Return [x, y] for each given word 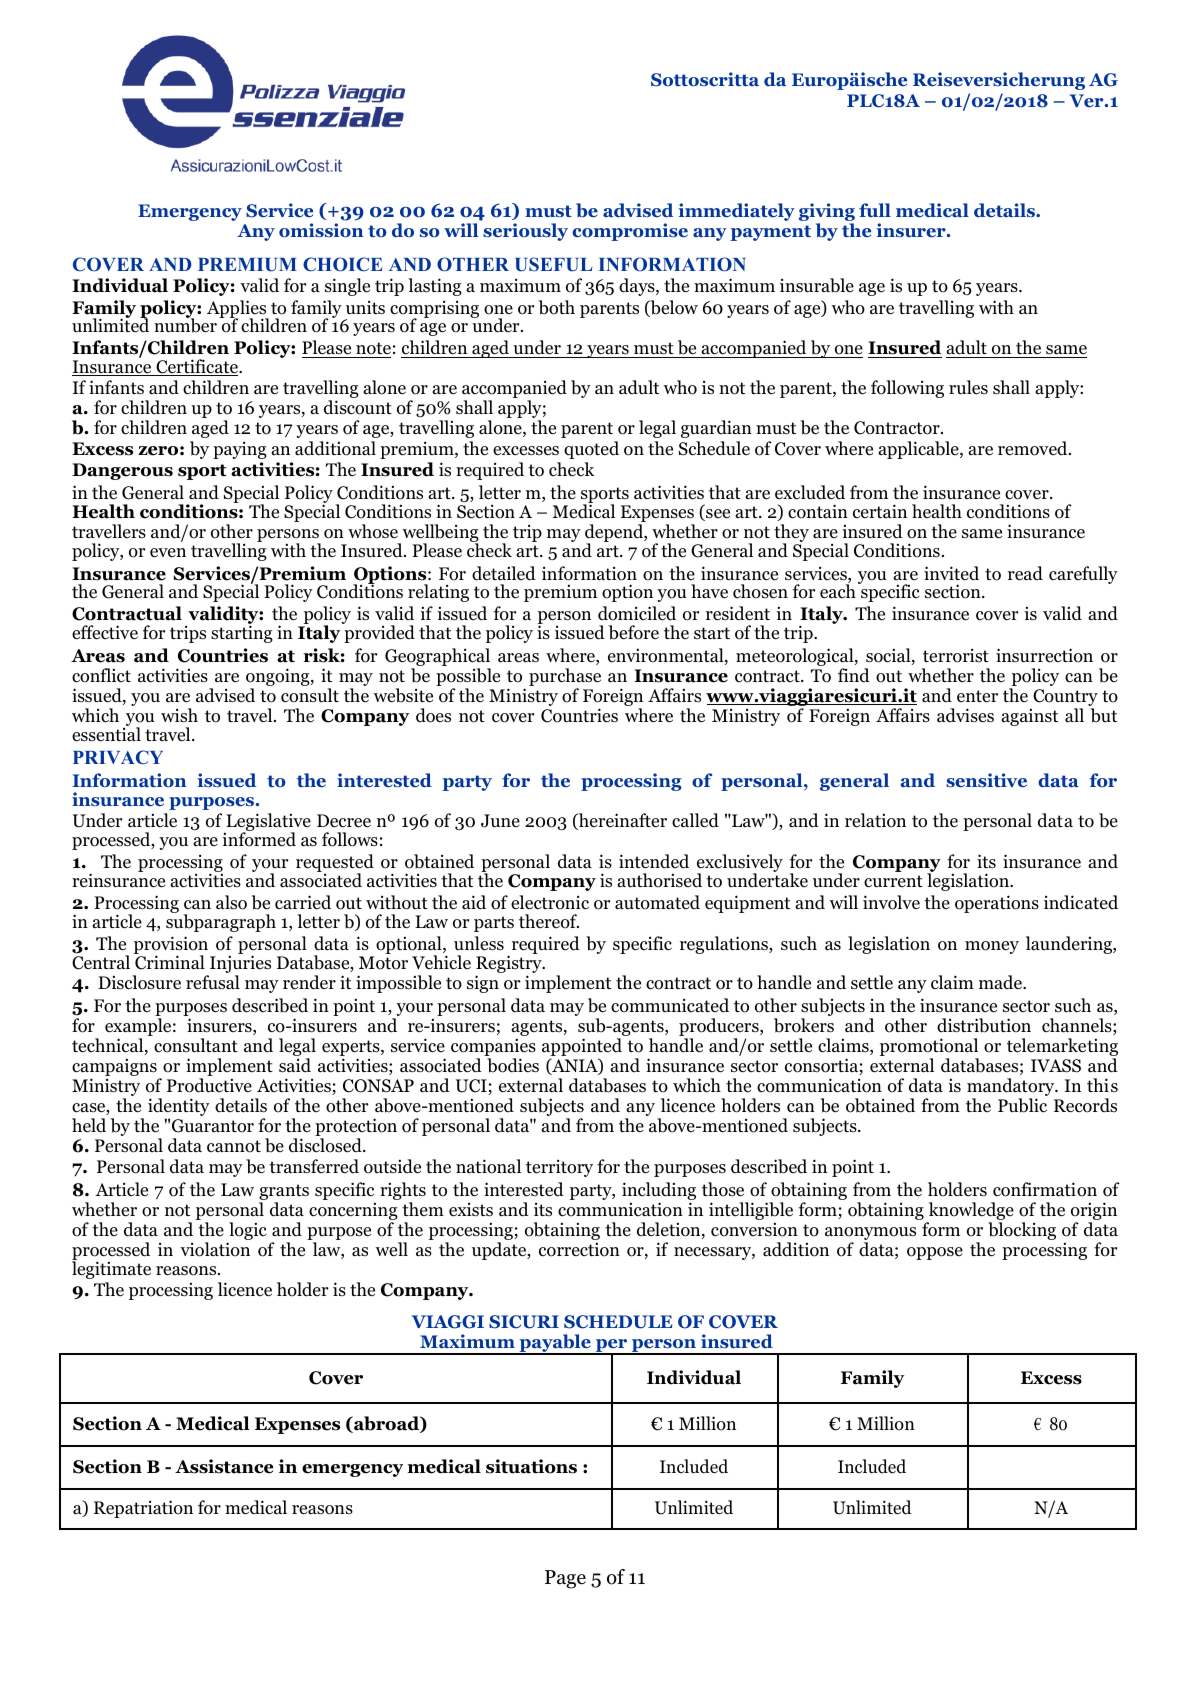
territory [559, 1168]
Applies [238, 310]
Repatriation [143, 1509]
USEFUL [553, 264]
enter [977, 696]
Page [565, 1579]
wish [179, 715]
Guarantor [213, 1126]
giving [827, 213]
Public [1022, 1105]
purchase [565, 678]
